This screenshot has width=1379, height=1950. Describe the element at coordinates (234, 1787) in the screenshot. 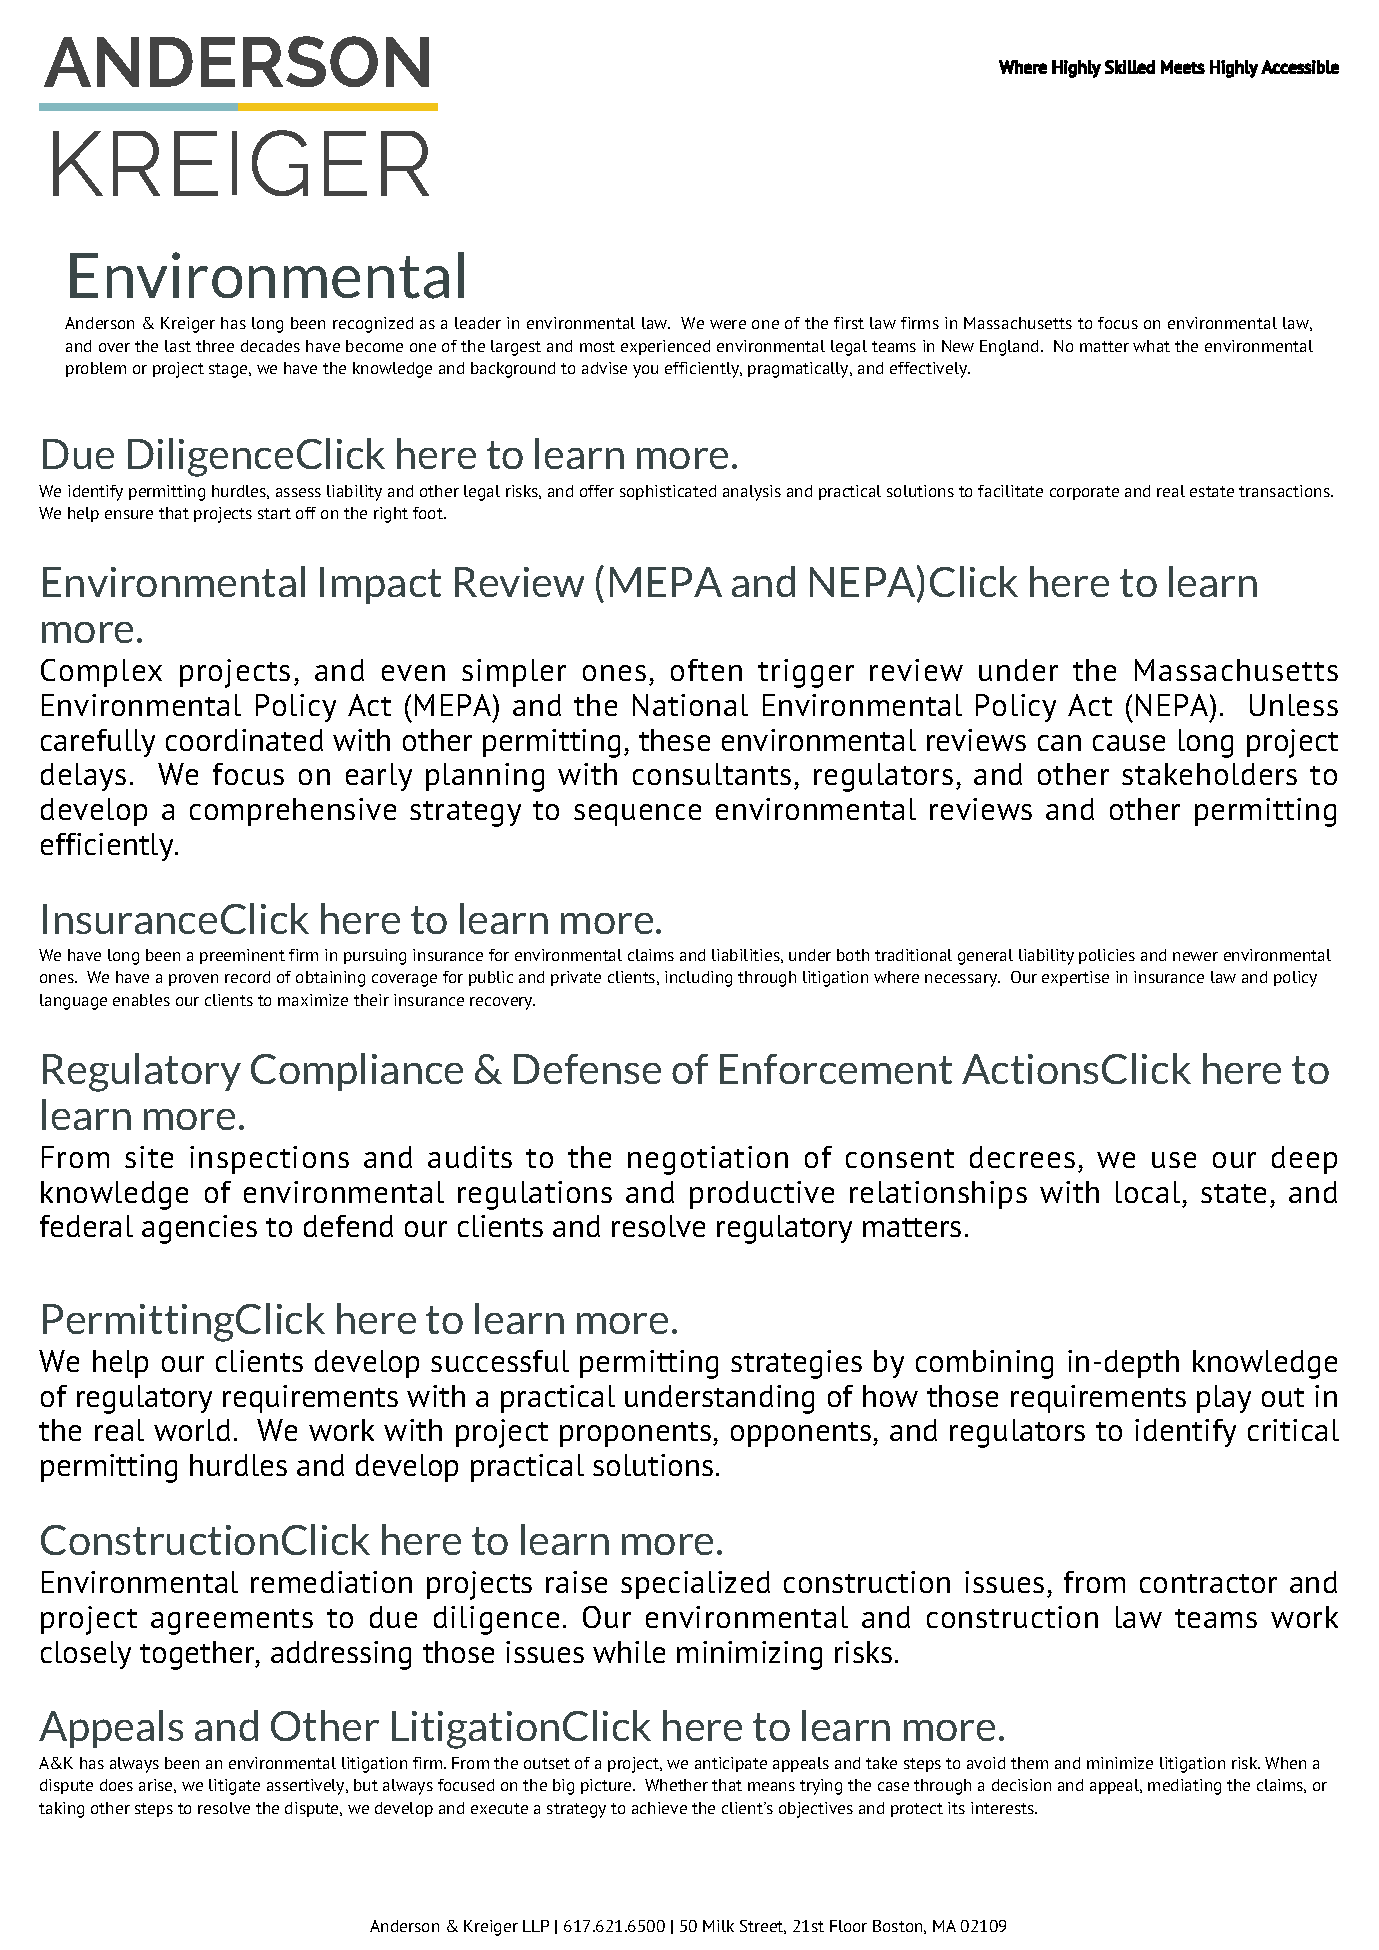

I see `litigate` at that location.
